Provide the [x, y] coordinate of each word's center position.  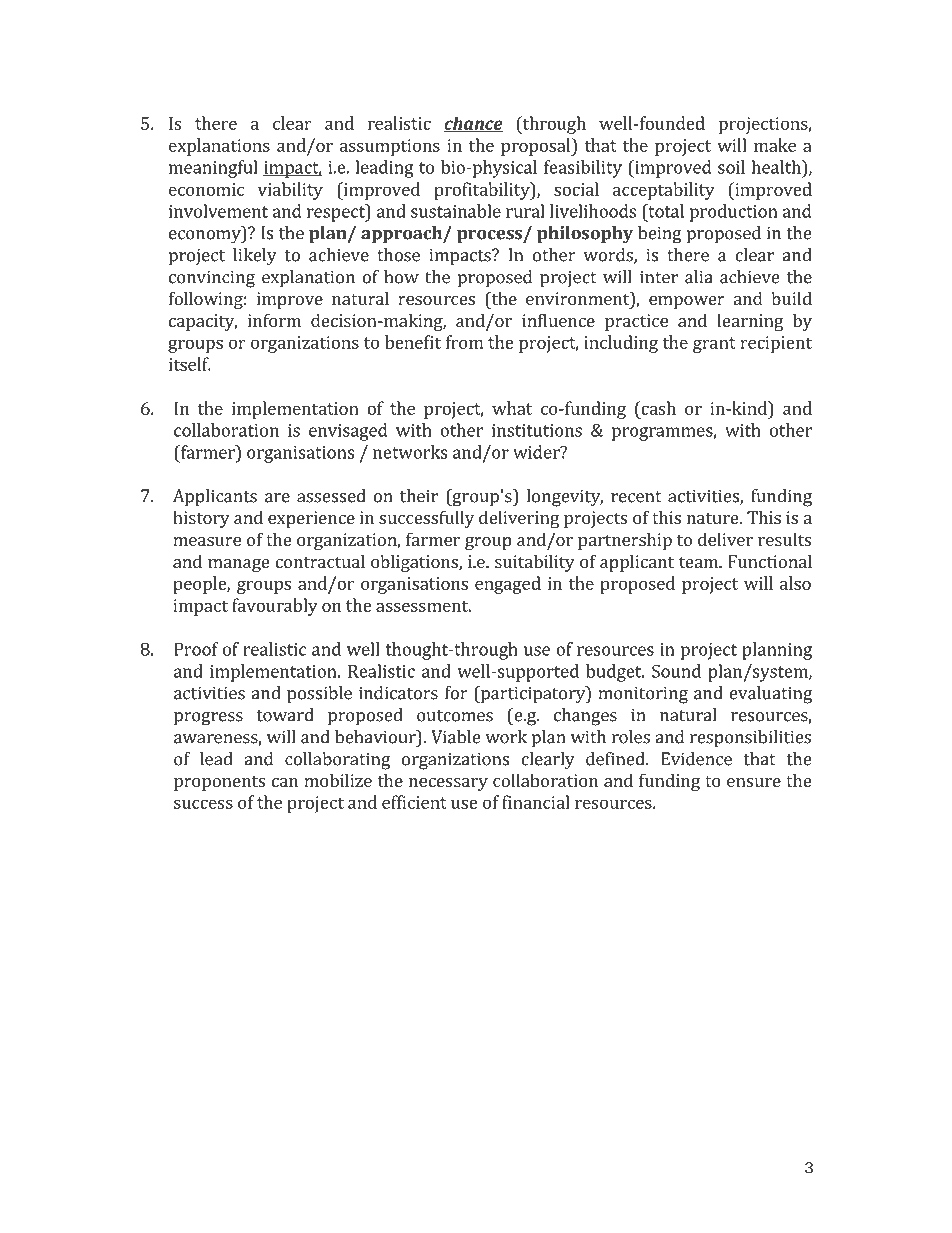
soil [731, 167]
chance [473, 124]
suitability [535, 563]
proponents [219, 783]
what [512, 408]
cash [657, 408]
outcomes [455, 716]
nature [714, 518]
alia [699, 277]
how [401, 277]
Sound [676, 671]
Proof [196, 649]
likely [255, 257]
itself [189, 364]
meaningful [213, 169]
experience [311, 519]
